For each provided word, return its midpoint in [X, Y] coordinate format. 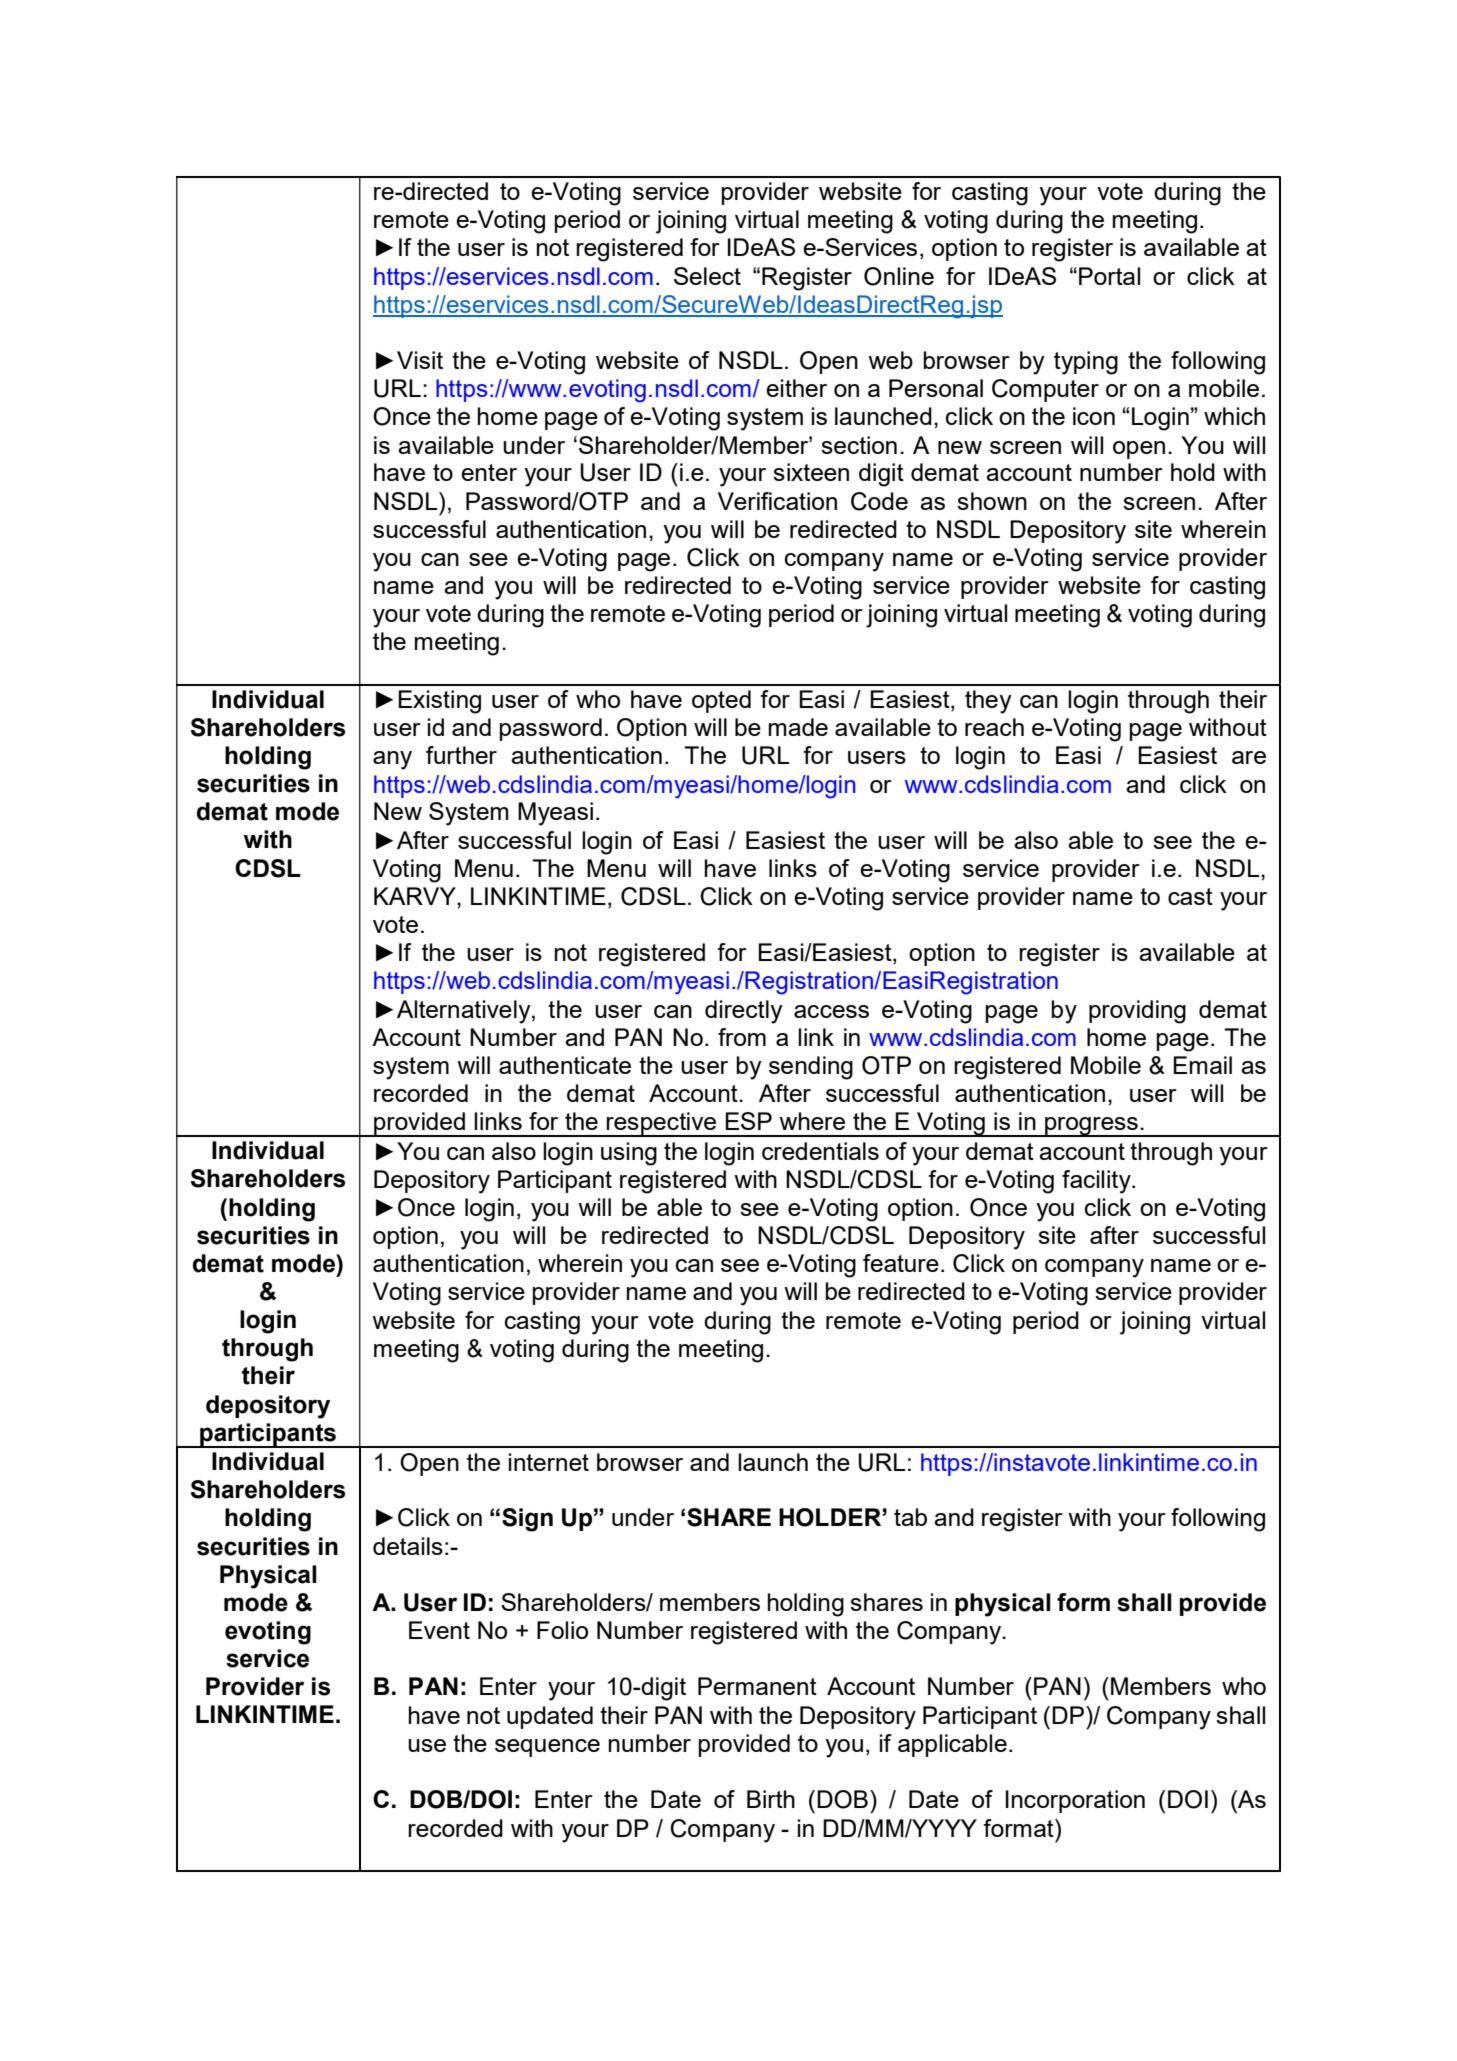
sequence [547, 1748]
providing [1137, 1012]
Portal [1109, 276]
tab [910, 1517]
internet [549, 1462]
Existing [439, 702]
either [796, 388]
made [798, 727]
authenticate [565, 1065]
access [831, 1011]
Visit [420, 360]
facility [1097, 1182]
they [988, 702]
